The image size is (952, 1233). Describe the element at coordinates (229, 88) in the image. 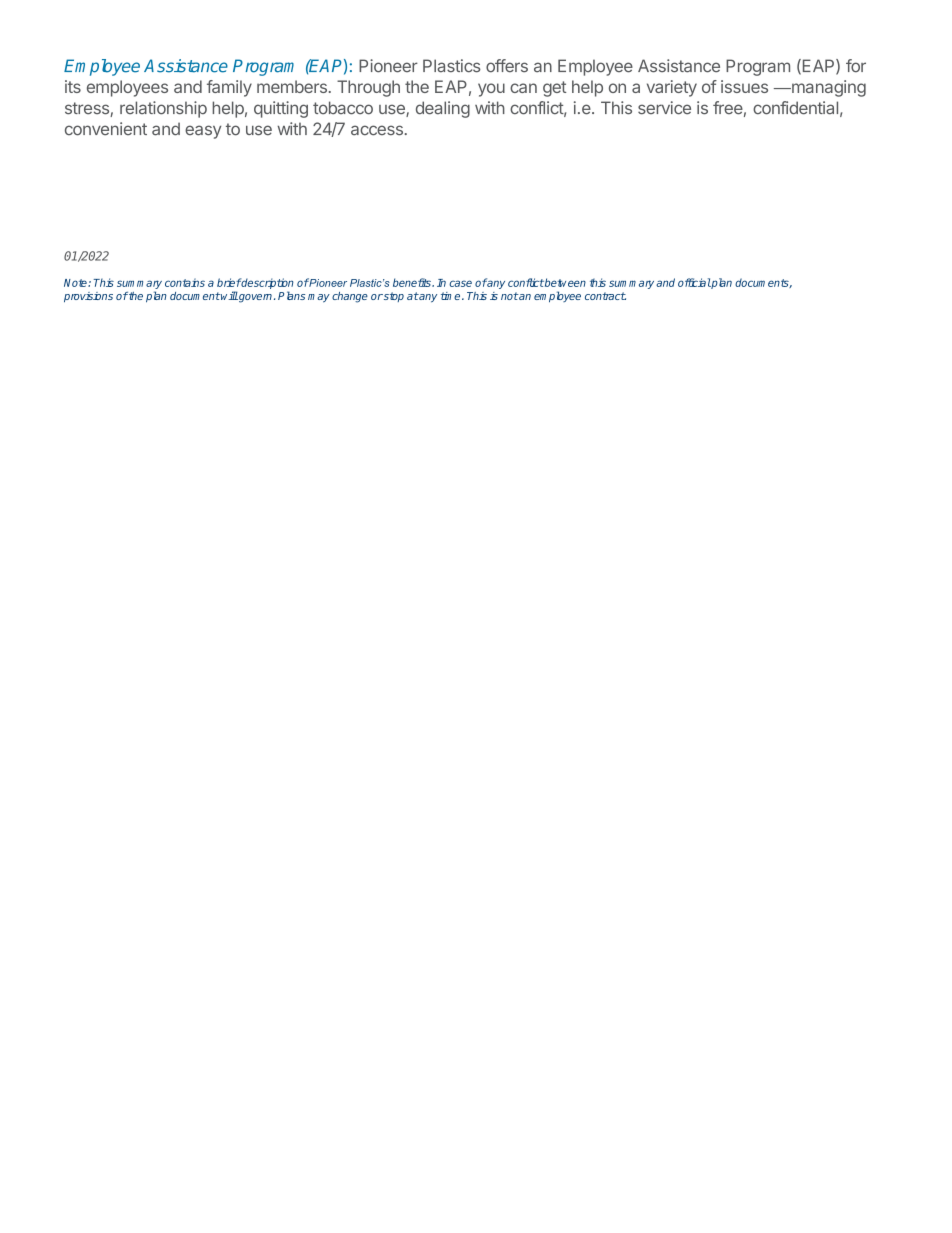

I see `family` at that location.
